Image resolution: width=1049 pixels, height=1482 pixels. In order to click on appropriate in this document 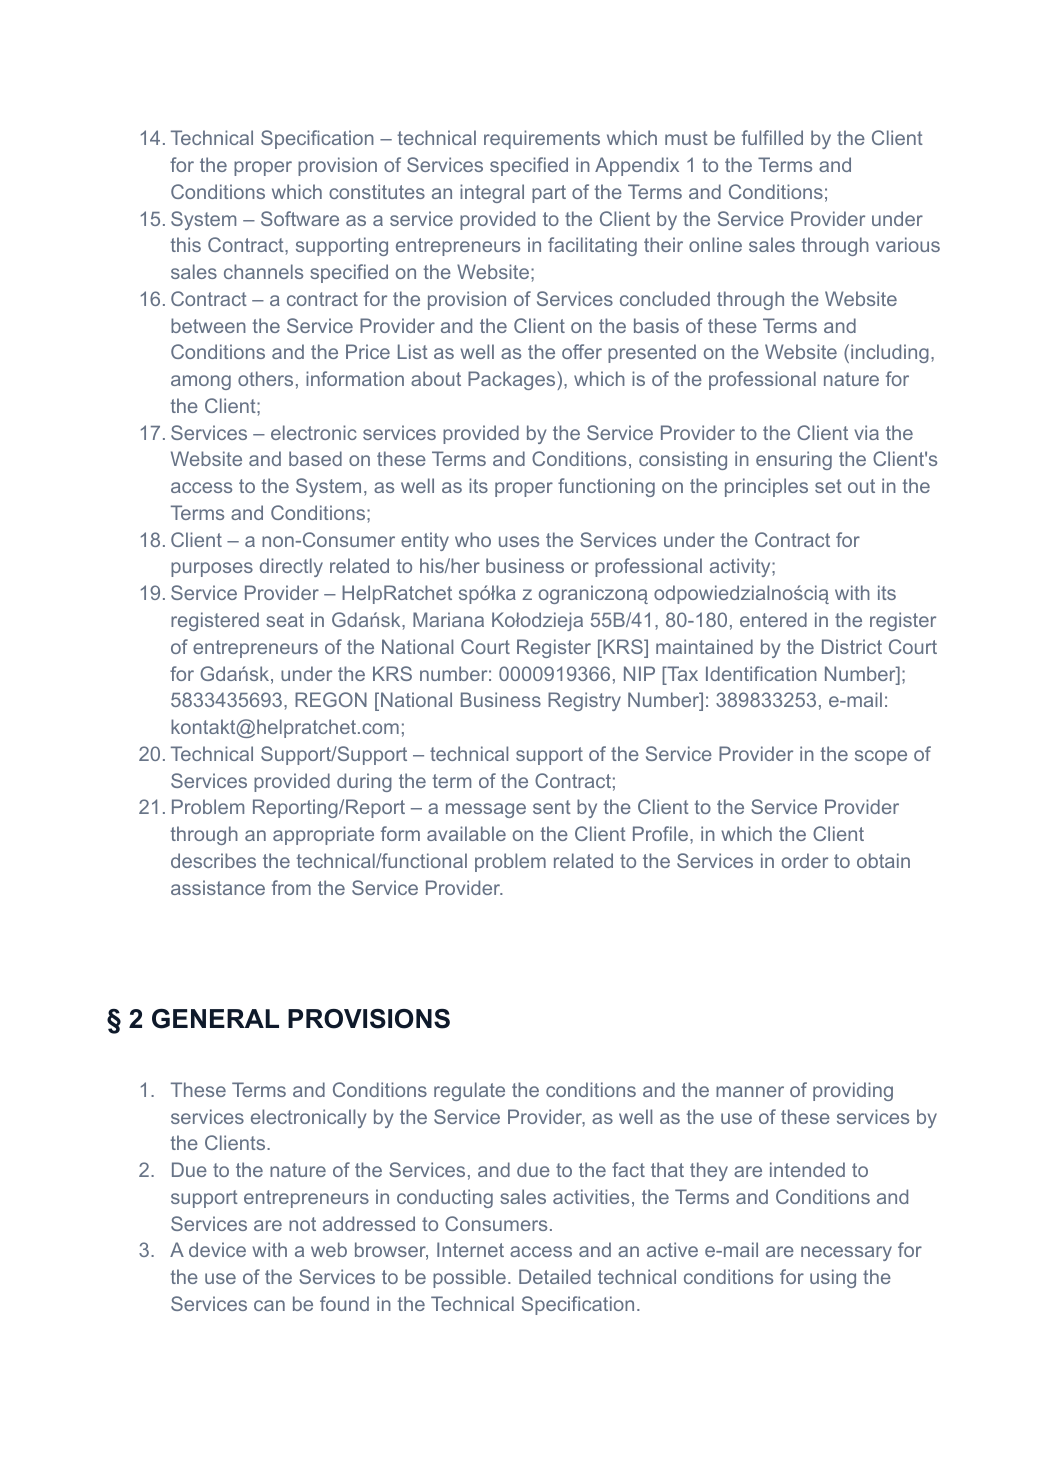, I will do `click(323, 835)`.
